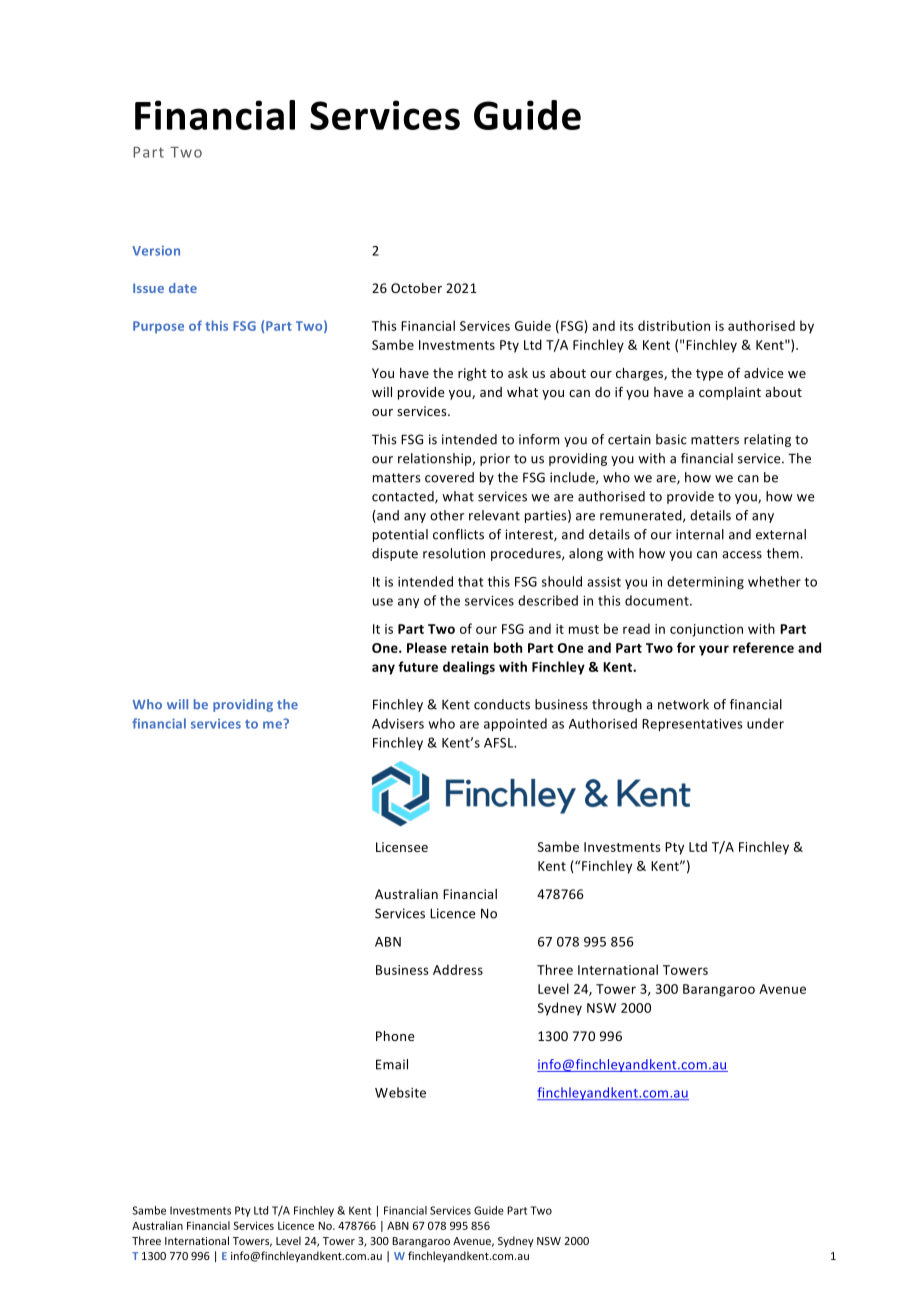 The image size is (924, 1309). I want to click on your, so click(714, 650).
